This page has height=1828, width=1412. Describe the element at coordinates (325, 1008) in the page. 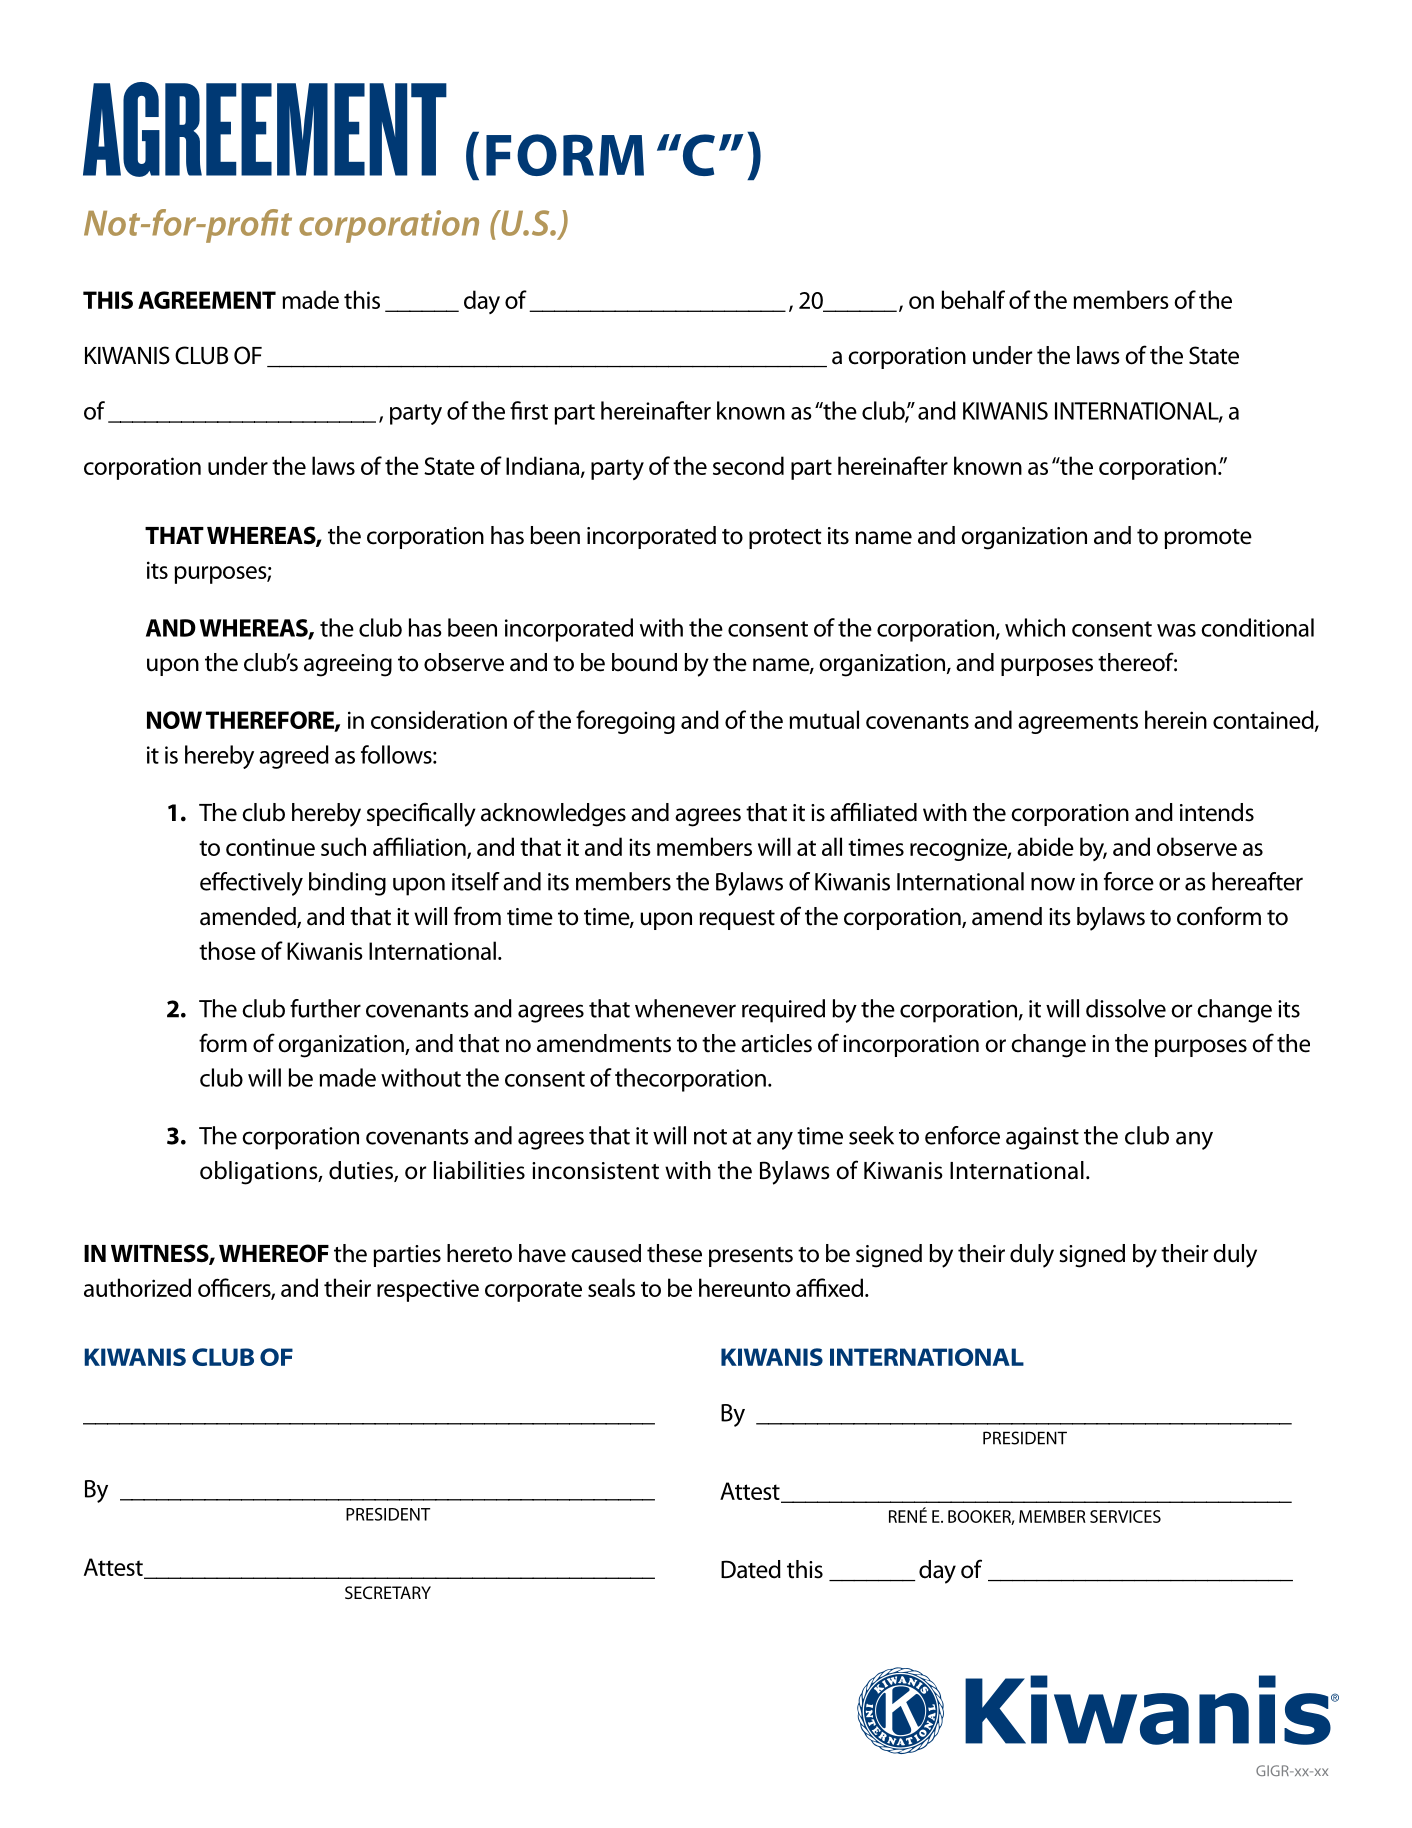

I see `further` at that location.
